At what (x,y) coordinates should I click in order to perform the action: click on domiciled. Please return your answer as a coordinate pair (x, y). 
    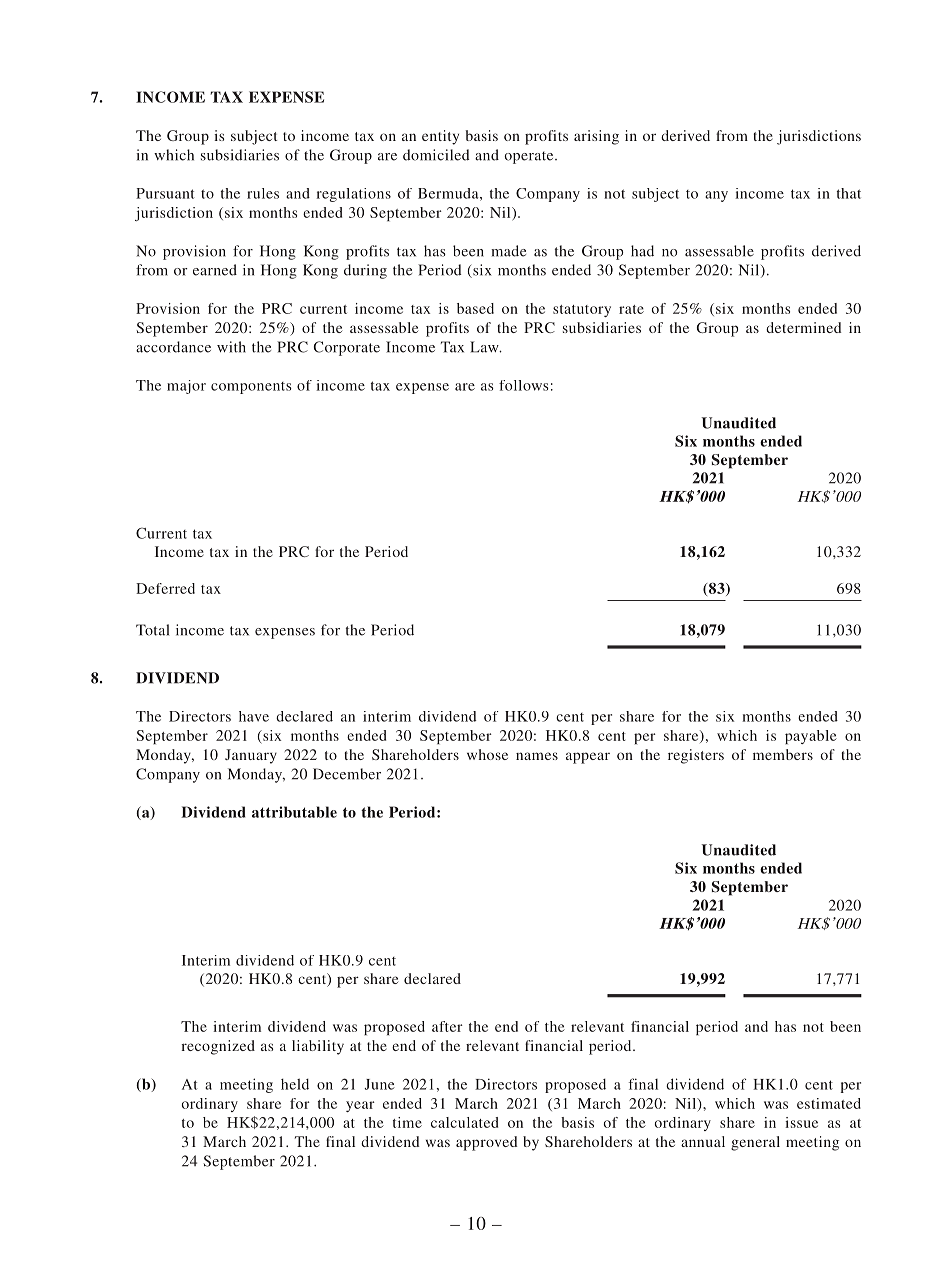
    Looking at the image, I should click on (436, 155).
